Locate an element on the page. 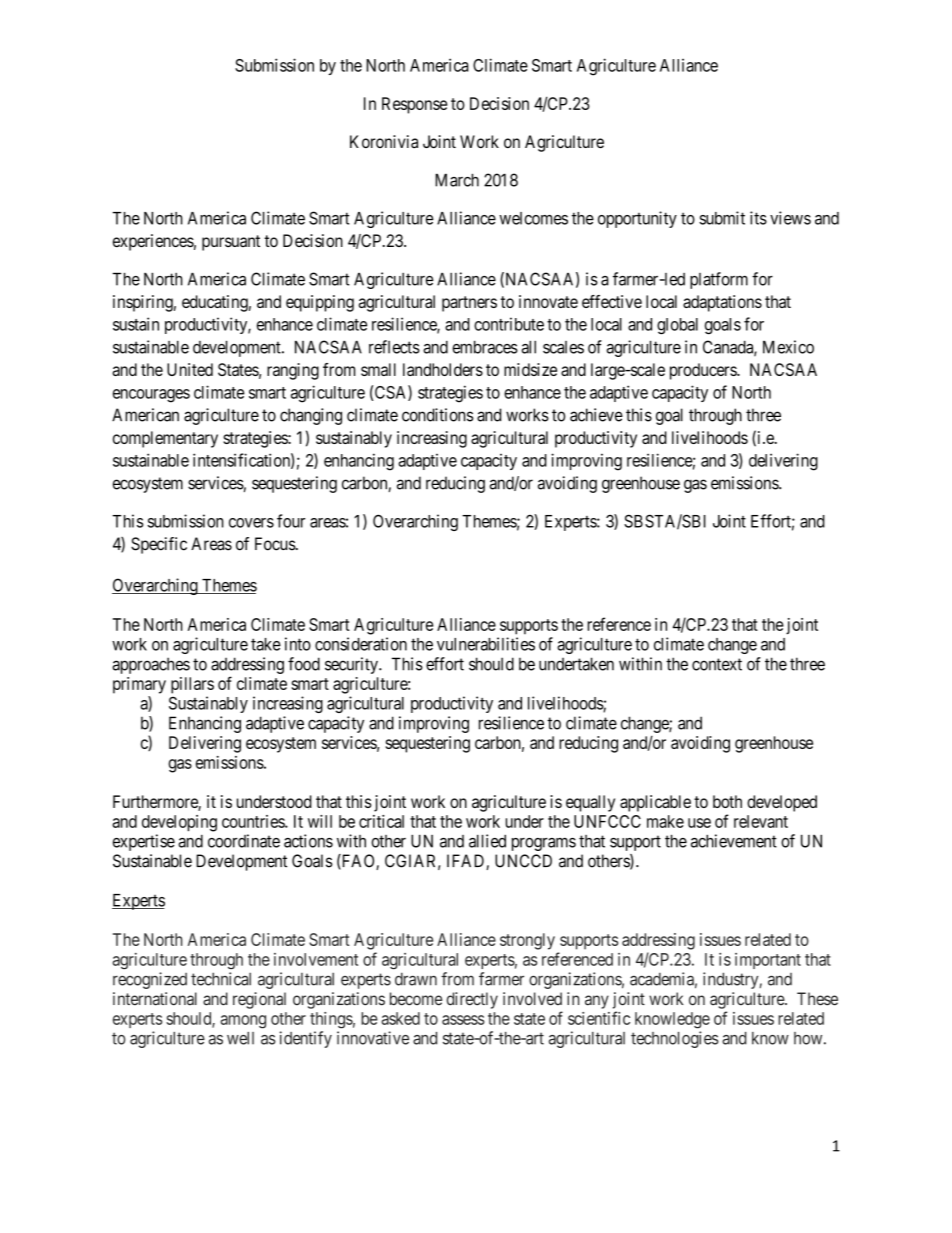 The height and width of the page is (1233, 952). United is located at coordinates (190, 369).
